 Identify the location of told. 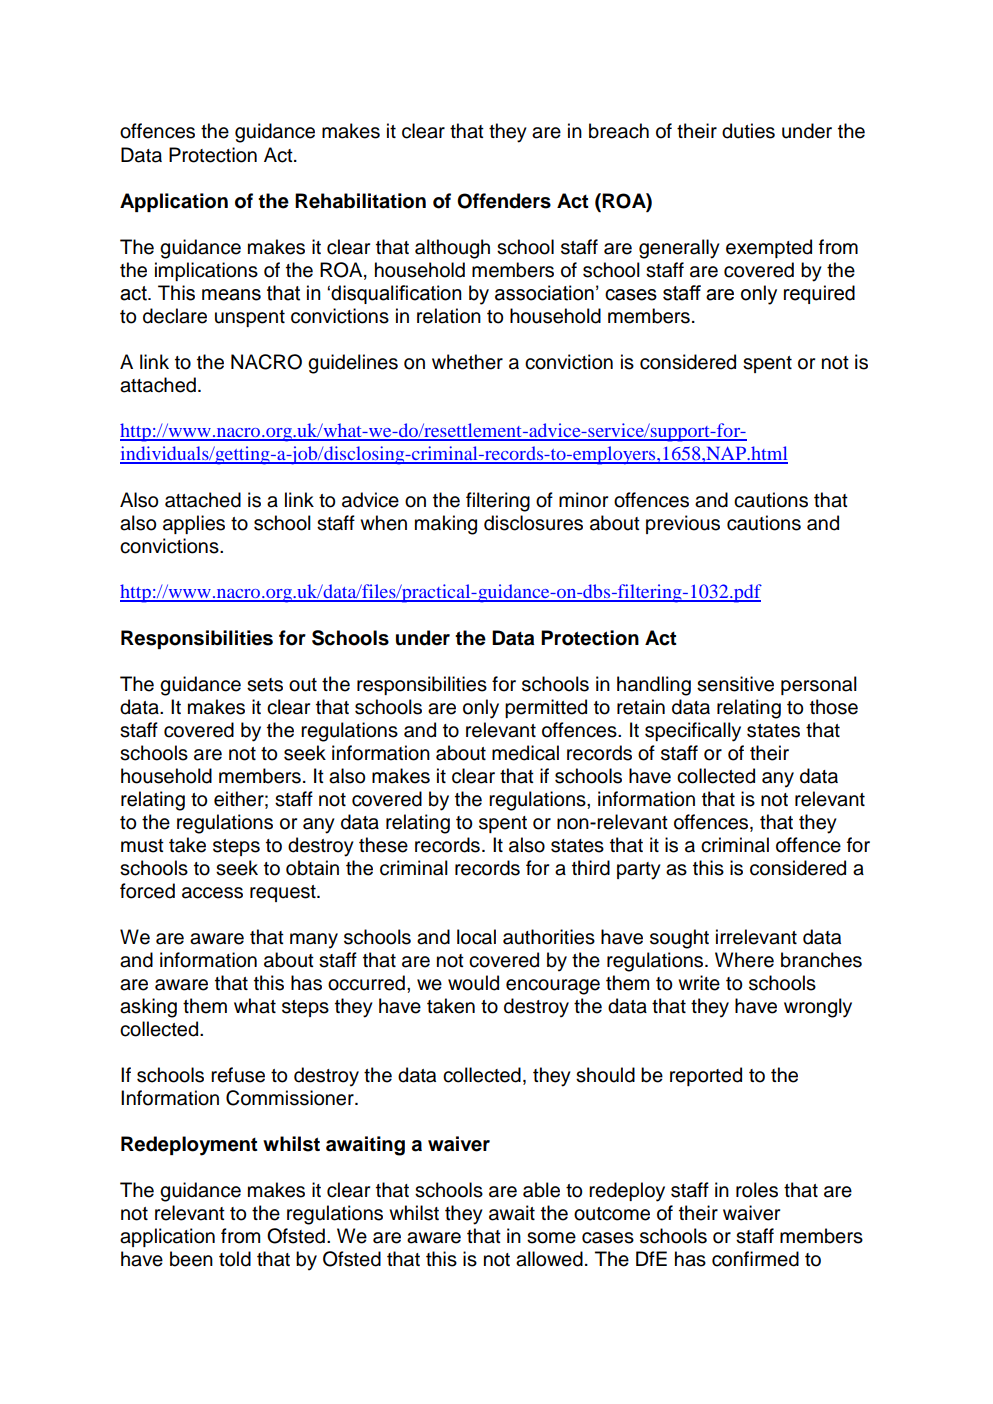
(235, 1259).
